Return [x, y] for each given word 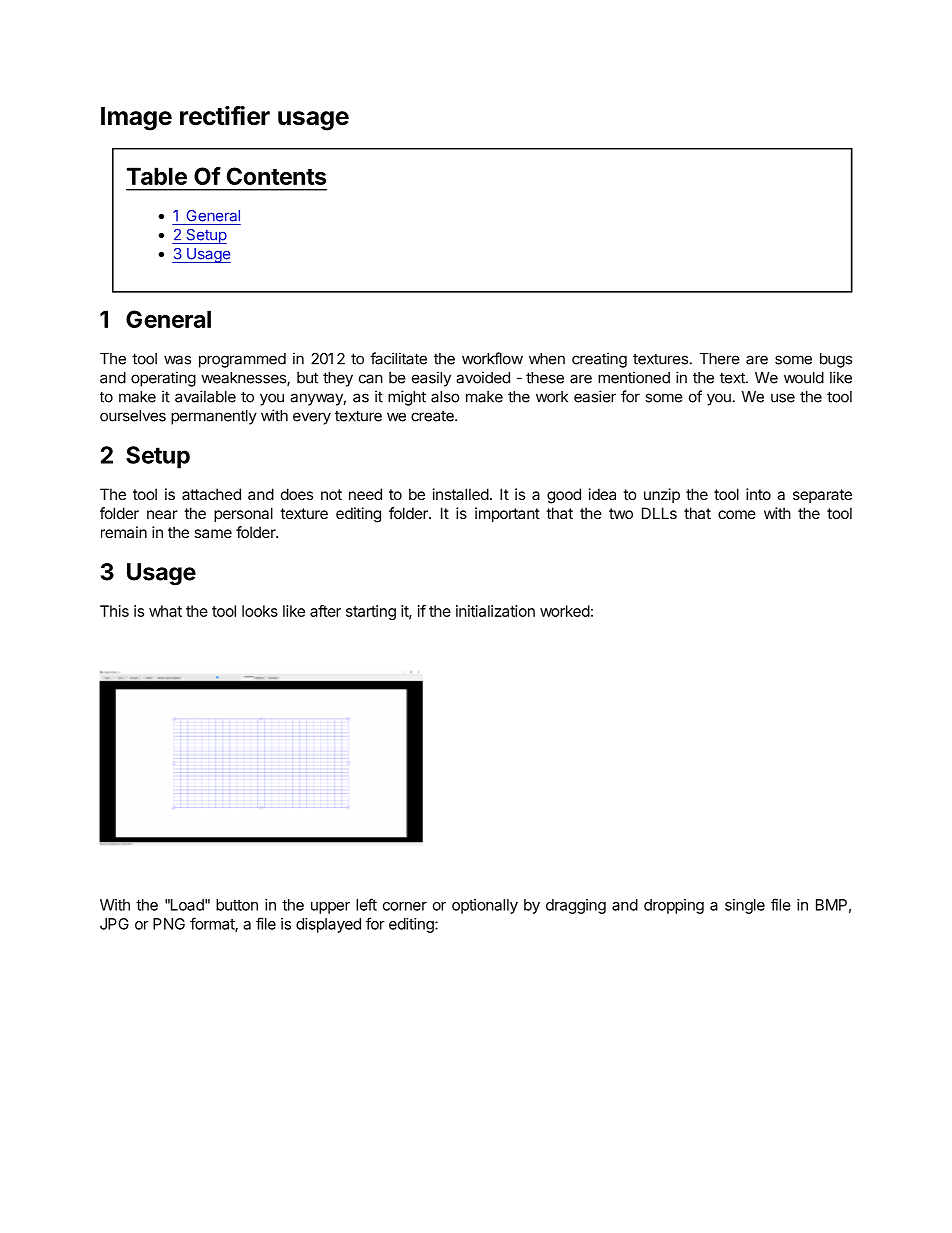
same [213, 533]
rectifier [225, 116]
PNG [169, 924]
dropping [674, 906]
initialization [495, 611]
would [804, 378]
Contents [276, 176]
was [177, 360]
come [737, 514]
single [745, 906]
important [507, 514]
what [165, 611]
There [719, 359]
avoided [483, 377]
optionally [485, 906]
